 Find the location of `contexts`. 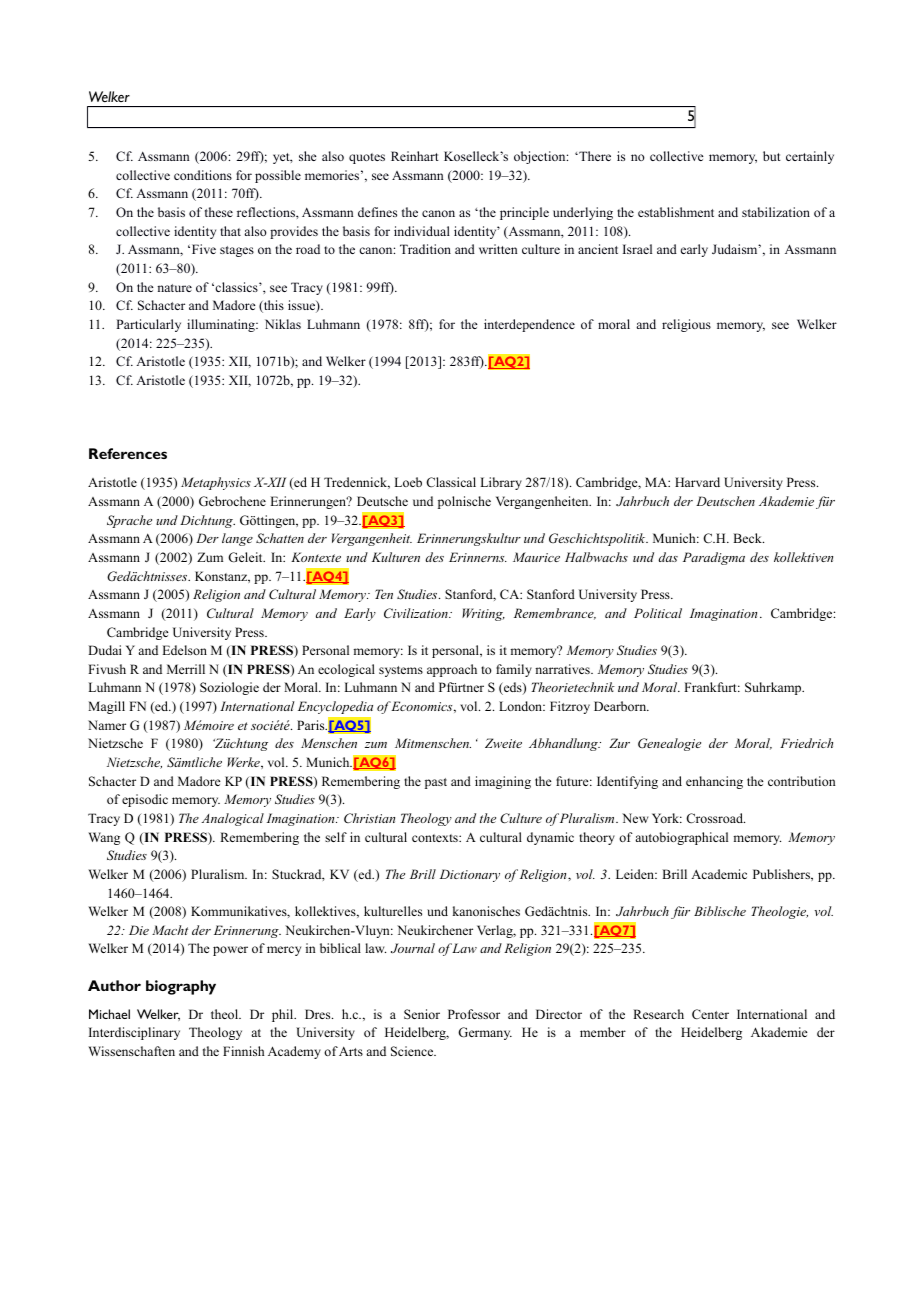

contexts is located at coordinates (436, 838).
